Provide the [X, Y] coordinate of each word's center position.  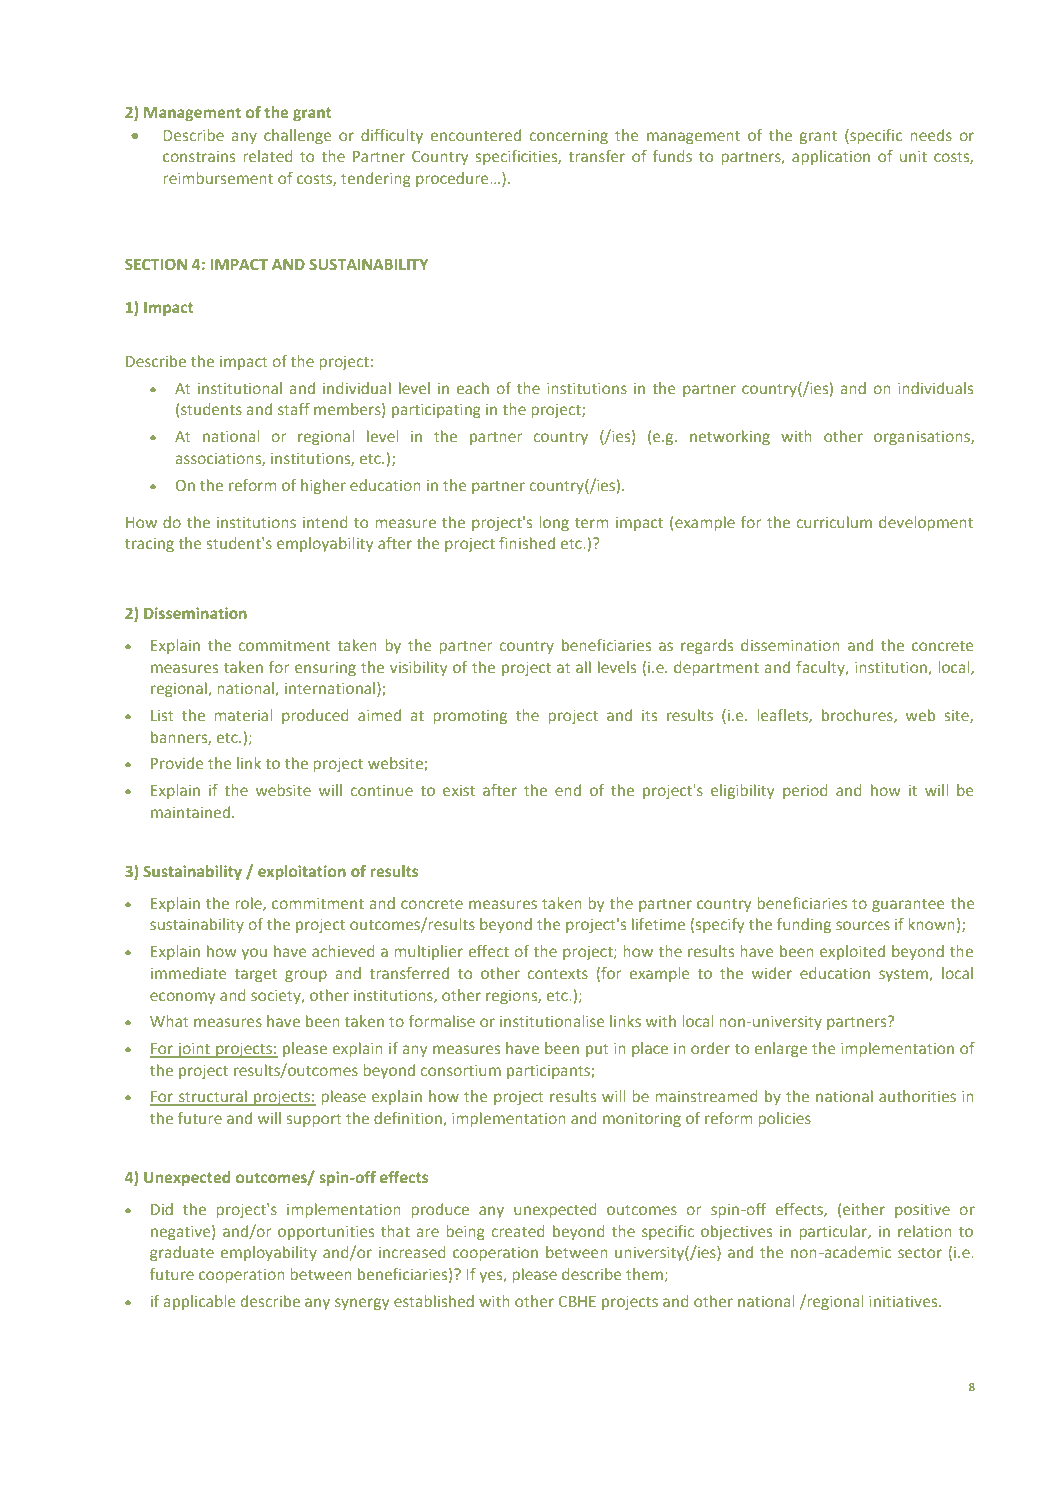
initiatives [904, 1301]
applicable [199, 1302]
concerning [569, 137]
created [518, 1231]
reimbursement [218, 178]
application [831, 157]
